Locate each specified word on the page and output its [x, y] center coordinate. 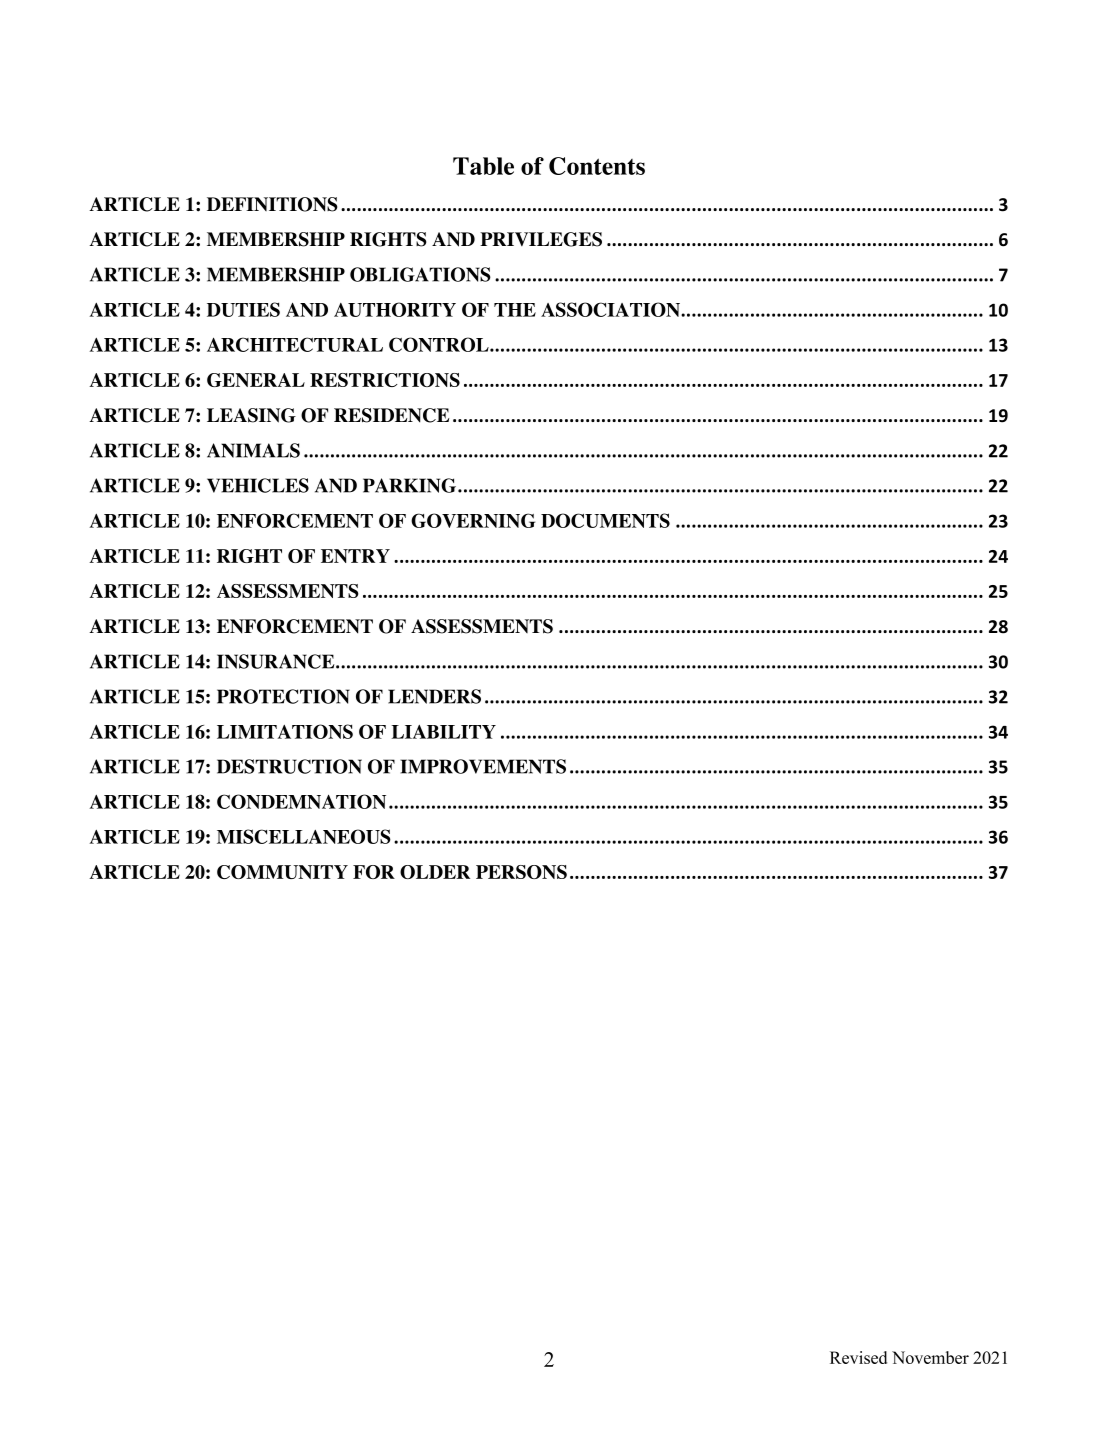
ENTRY [355, 556]
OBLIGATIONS [420, 274]
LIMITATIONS [285, 731]
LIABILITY [443, 732]
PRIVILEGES [541, 239]
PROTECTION [283, 696]
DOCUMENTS [605, 520]
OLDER [435, 872]
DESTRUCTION [289, 766]
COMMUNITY [282, 872]
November [930, 1357]
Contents [597, 166]
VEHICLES [258, 485]
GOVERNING [473, 520]
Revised [858, 1357]
